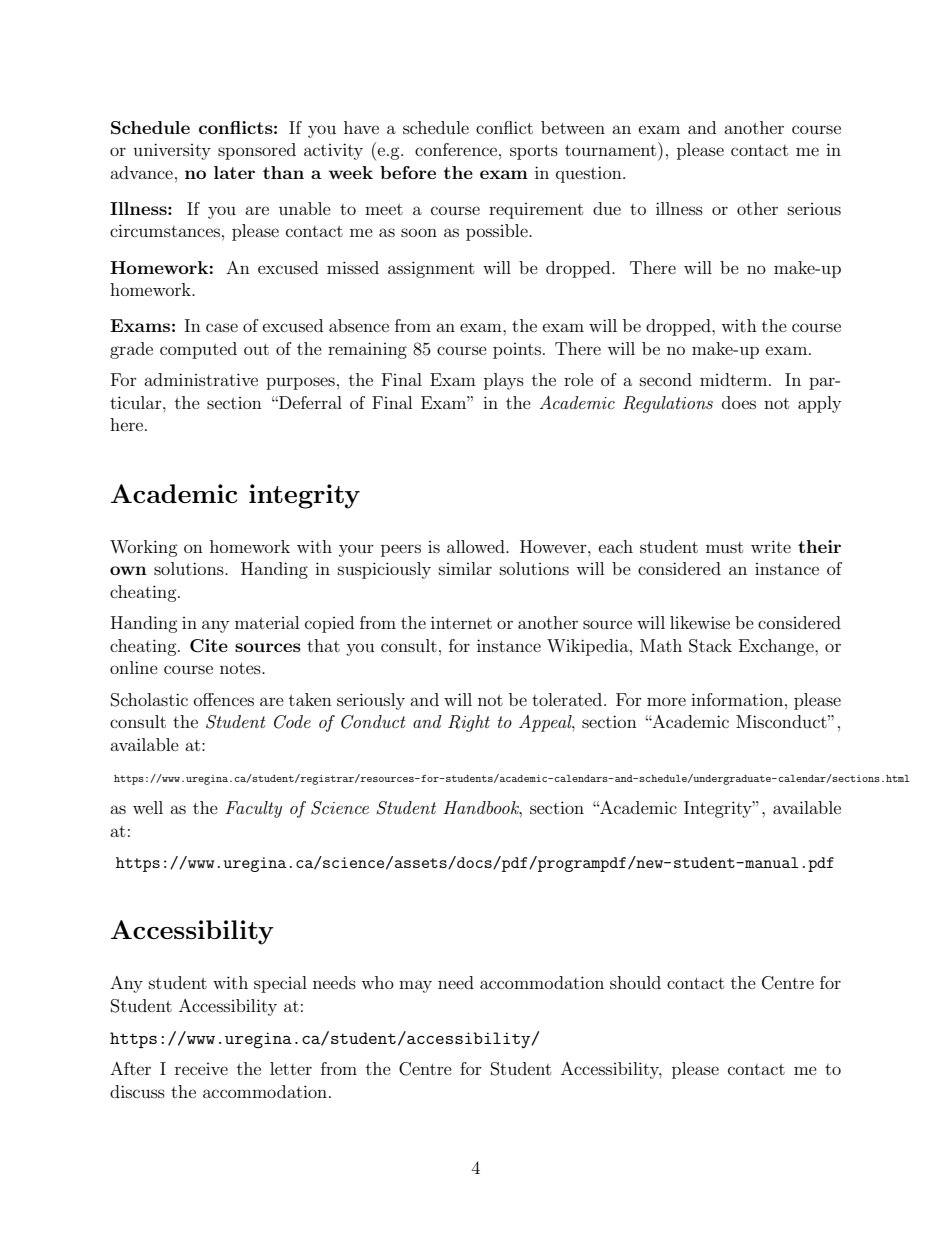 The width and height of the screenshot is (952, 1233). What do you see at coordinates (612, 149) in the screenshot?
I see `tournament` at bounding box center [612, 149].
